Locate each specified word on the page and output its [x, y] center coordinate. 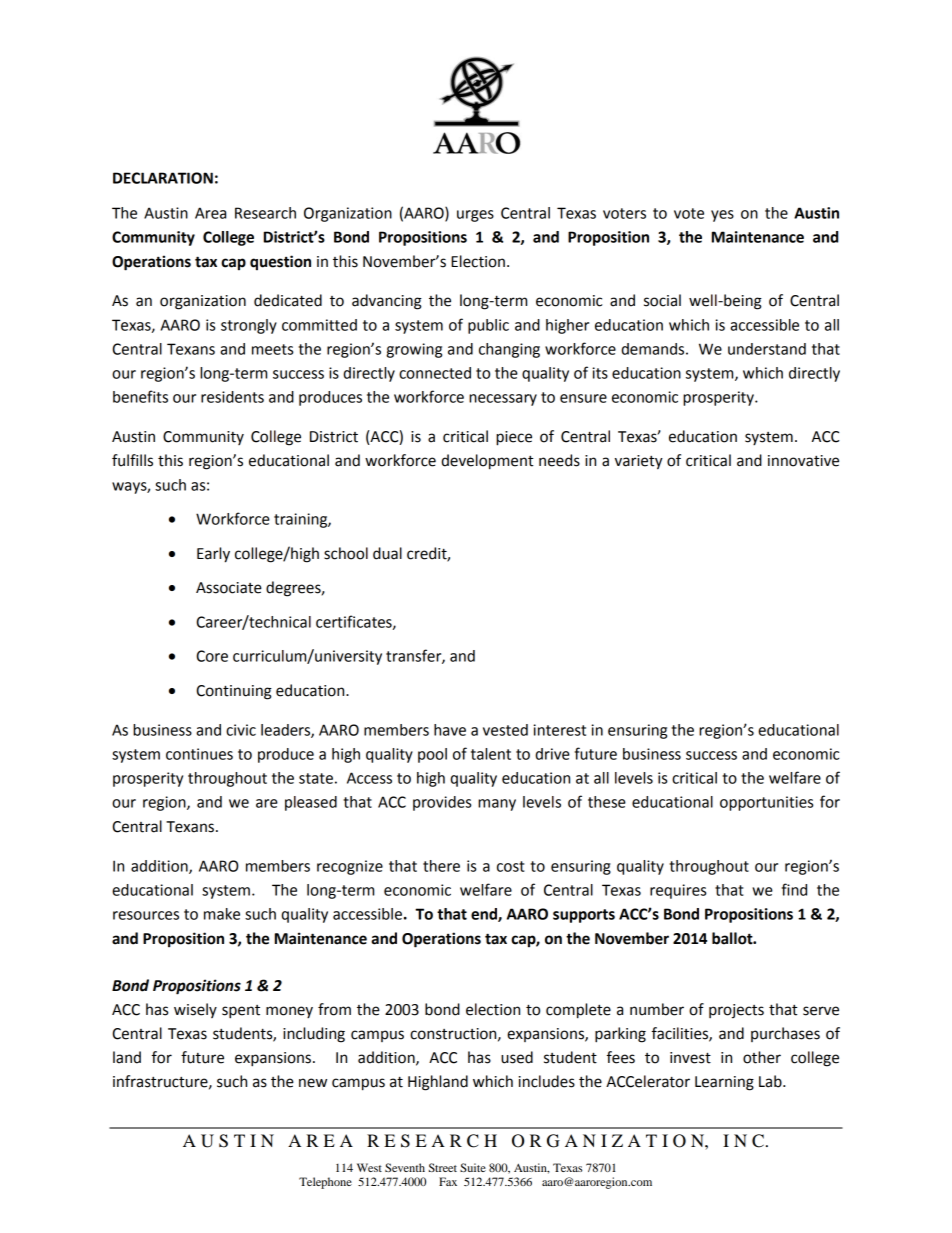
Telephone [325, 1183]
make [222, 914]
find [794, 889]
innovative [803, 461]
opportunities [766, 803]
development [487, 462]
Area [210, 213]
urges [475, 216]
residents [232, 397]
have [450, 730]
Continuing [234, 692]
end [485, 915]
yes [722, 216]
